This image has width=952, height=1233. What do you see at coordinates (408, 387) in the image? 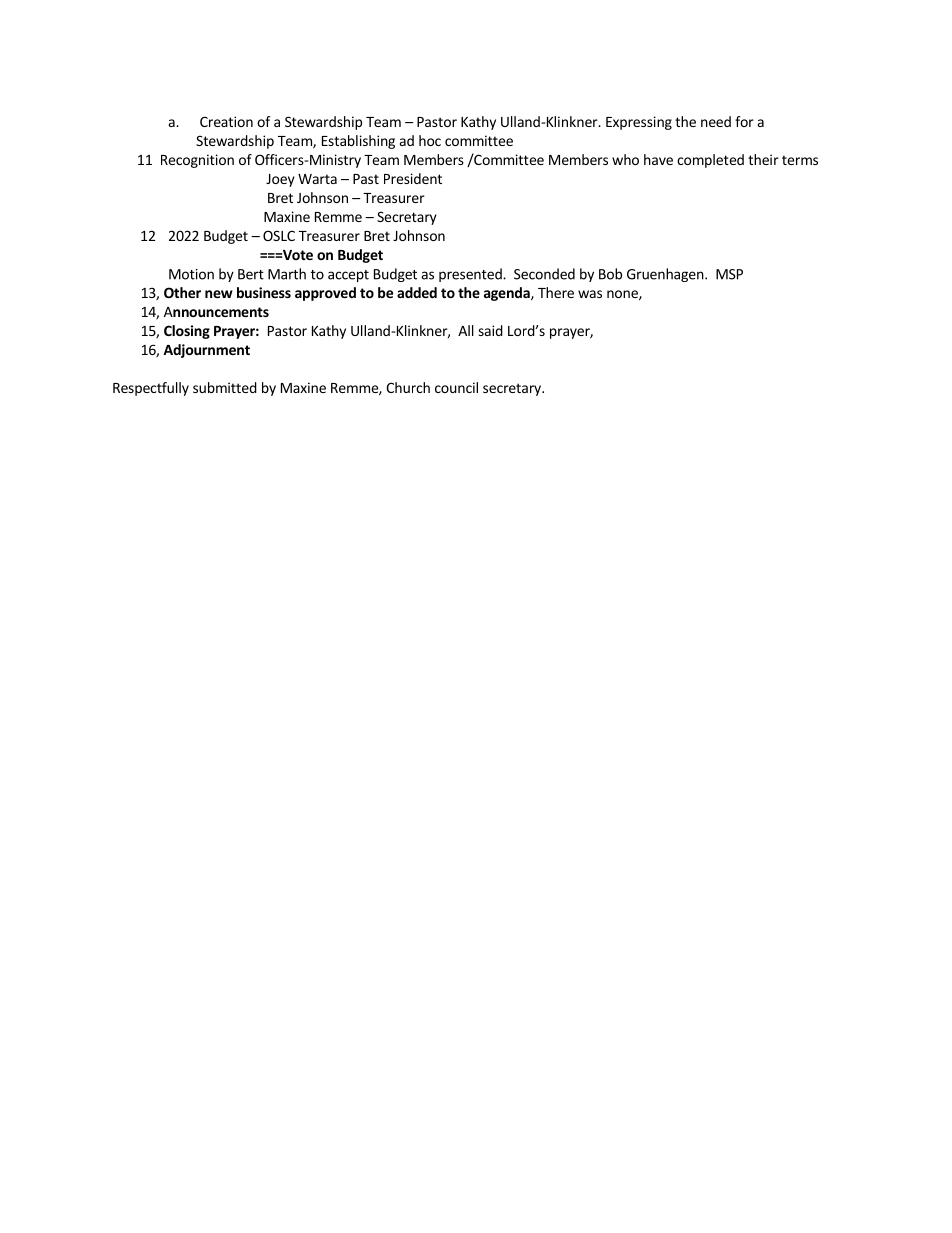
I see `Church` at bounding box center [408, 387].
